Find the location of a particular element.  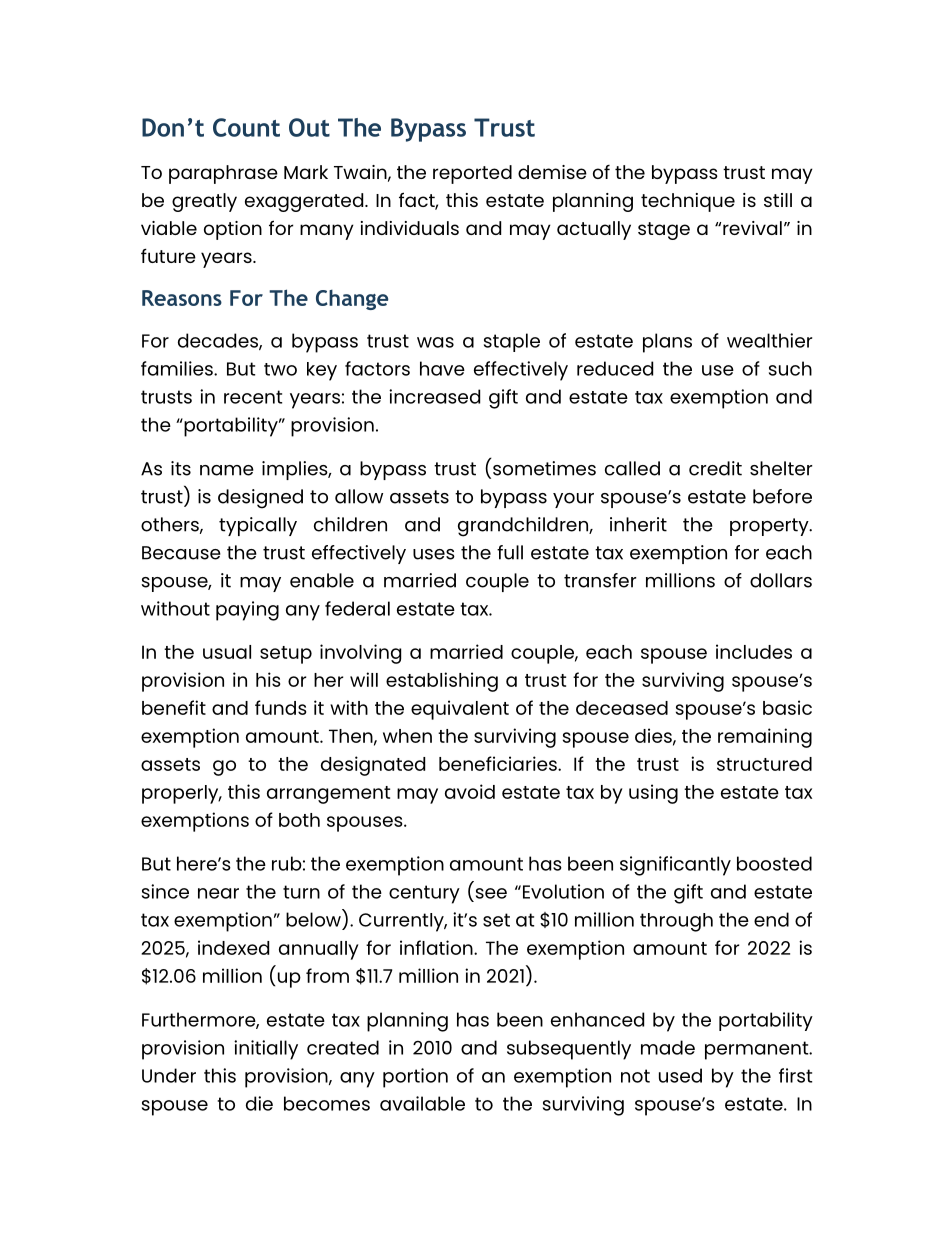

initially is located at coordinates (266, 1050).
